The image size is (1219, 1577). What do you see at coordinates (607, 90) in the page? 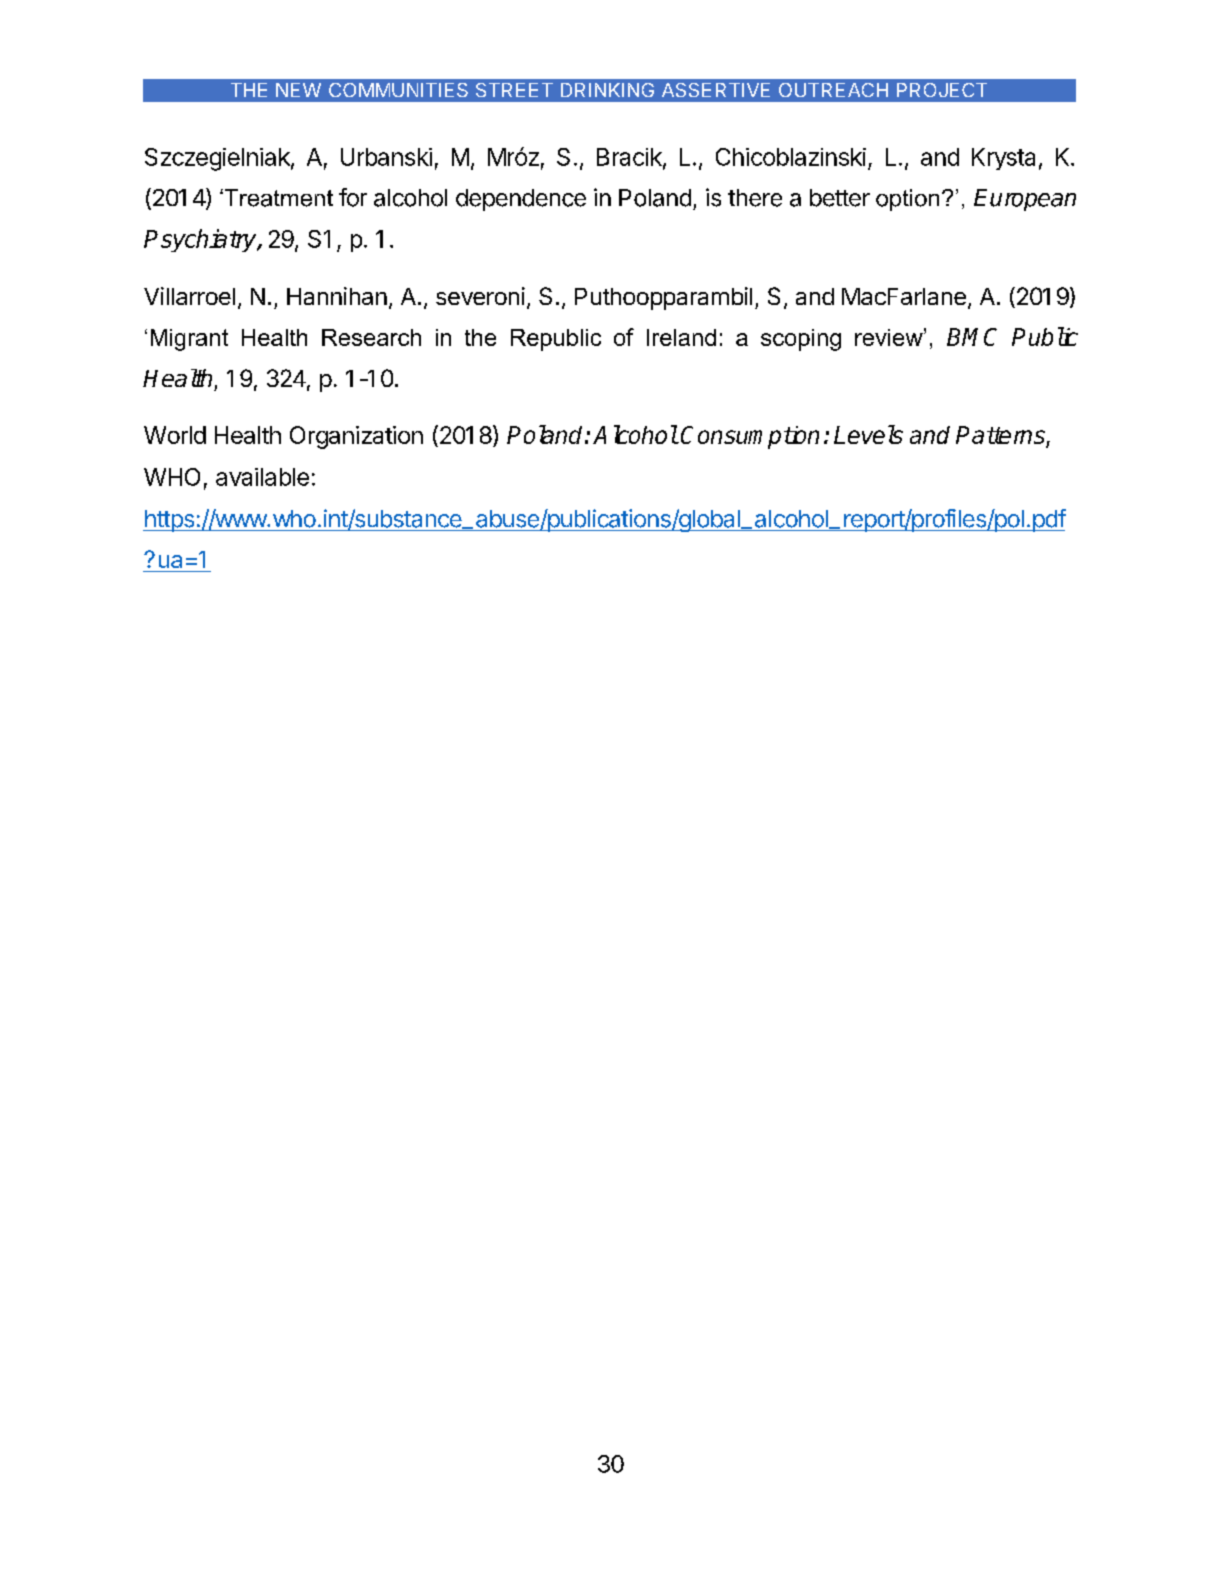
I see `DRINKING` at bounding box center [607, 90].
